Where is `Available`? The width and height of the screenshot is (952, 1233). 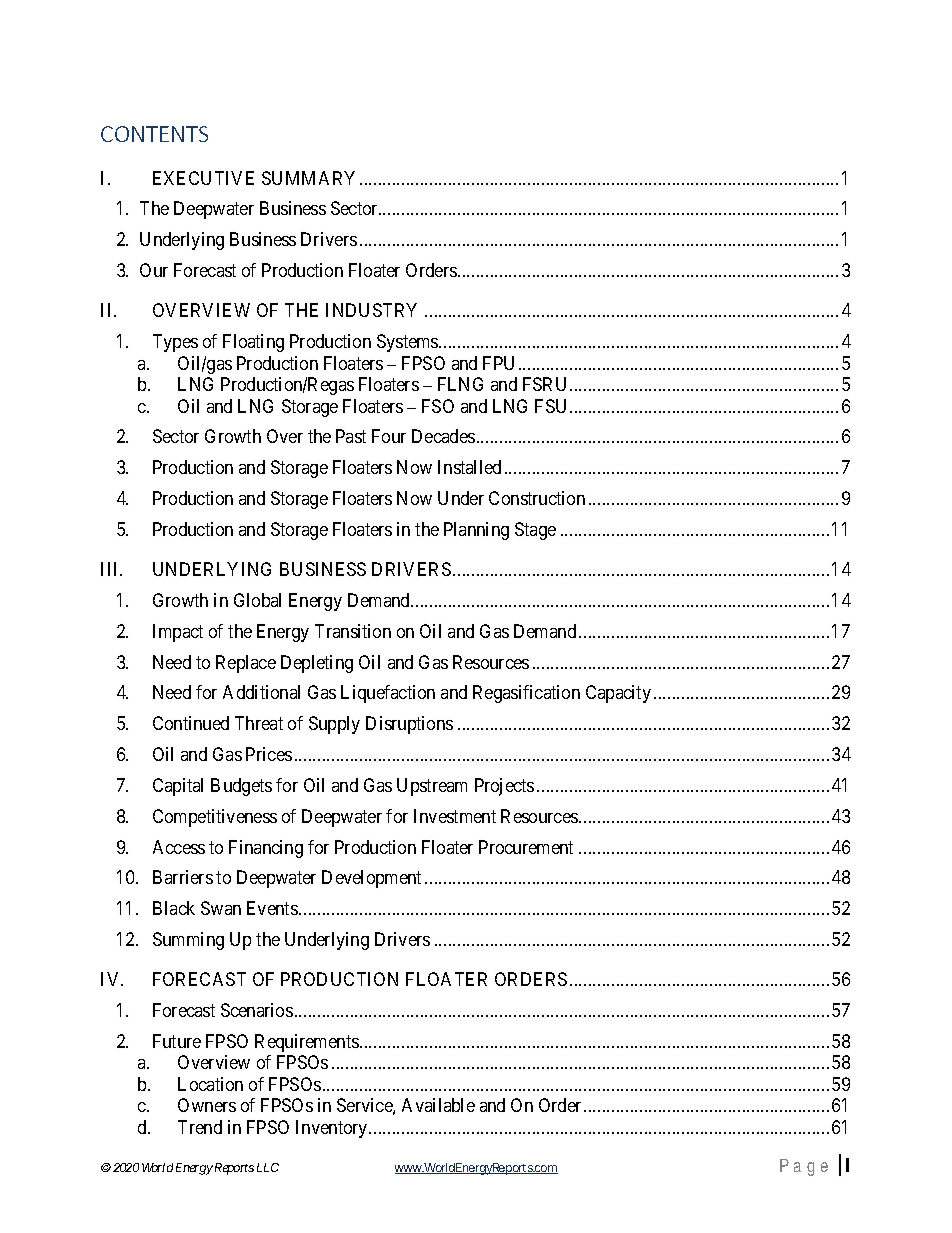 Available is located at coordinates (438, 1105).
